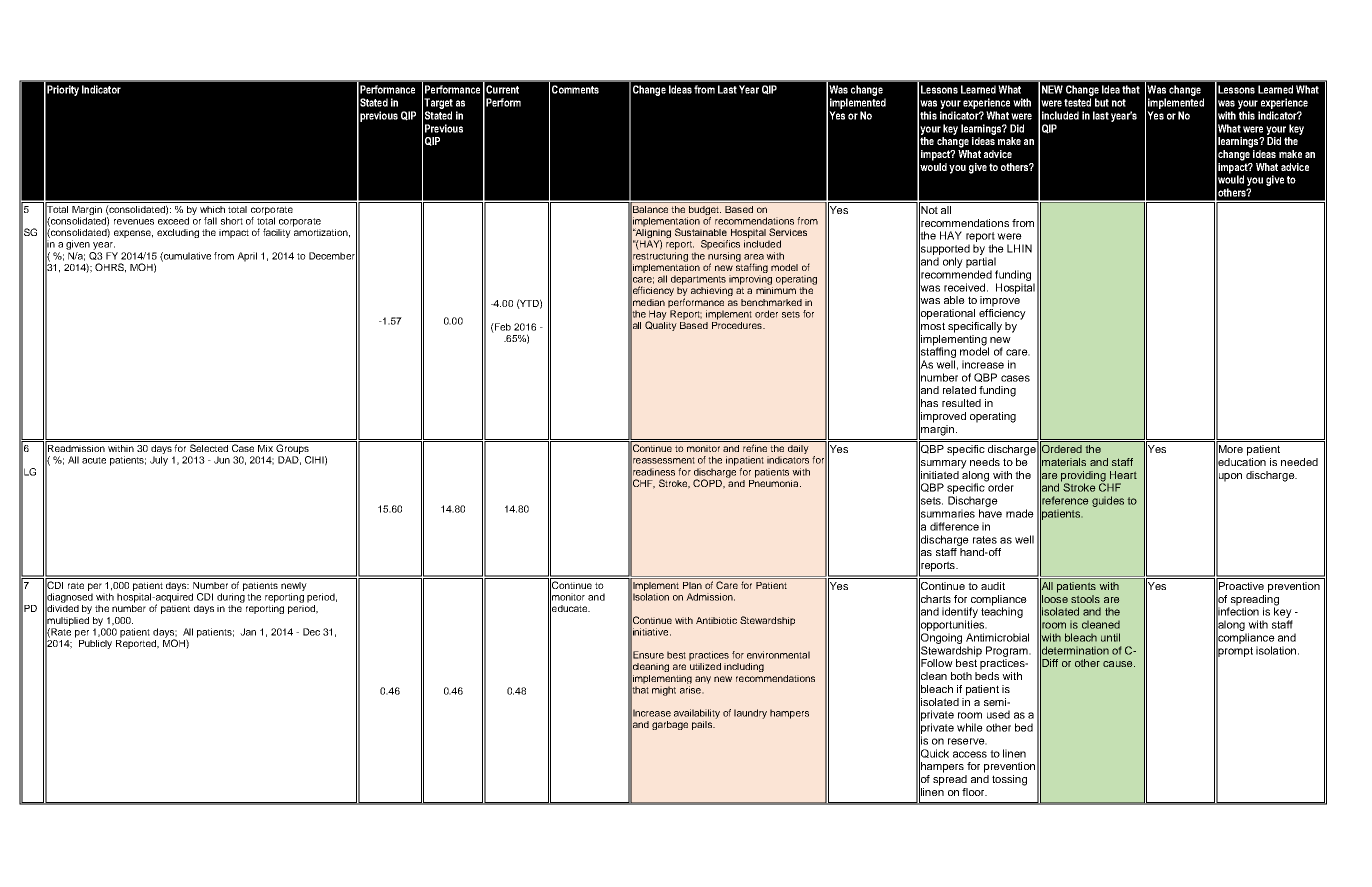 The image size is (1372, 887). Describe the element at coordinates (575, 89) in the screenshot. I see `Comments` at that location.
